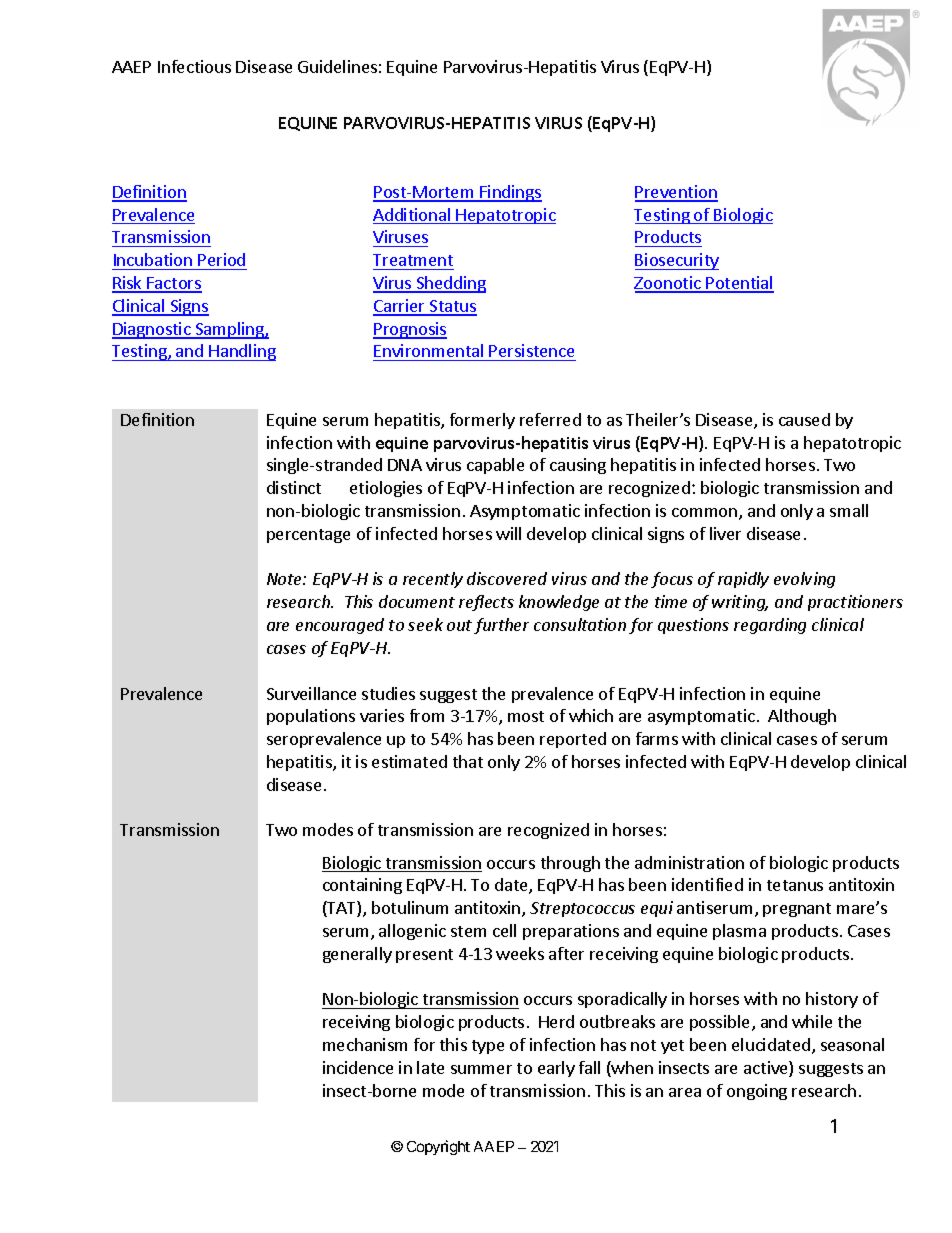 This screenshot has width=952, height=1233. Describe the element at coordinates (481, 1069) in the screenshot. I see `summer` at that location.
